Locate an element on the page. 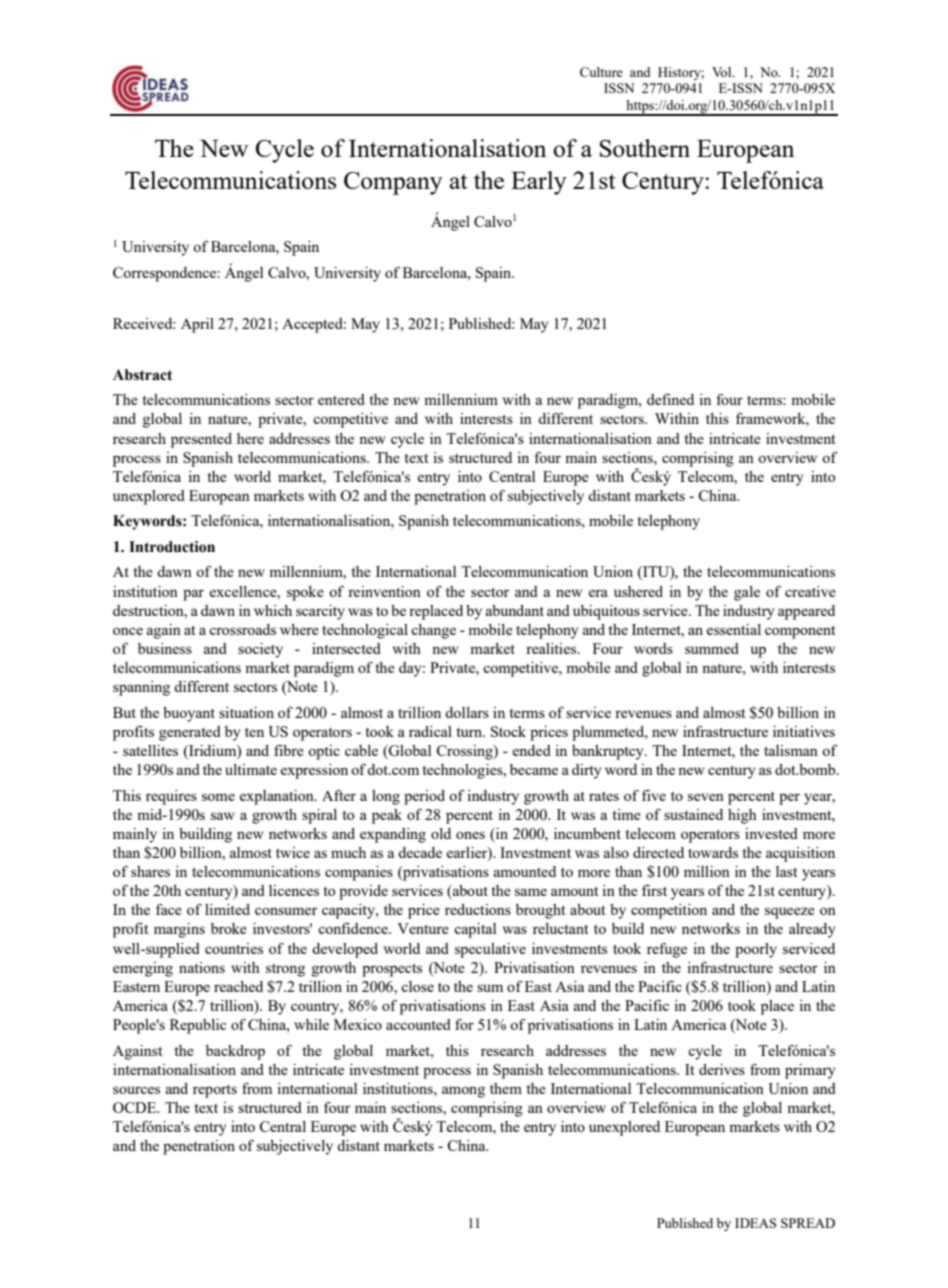 This page has width=948, height=1288. entered is located at coordinates (341, 399).
